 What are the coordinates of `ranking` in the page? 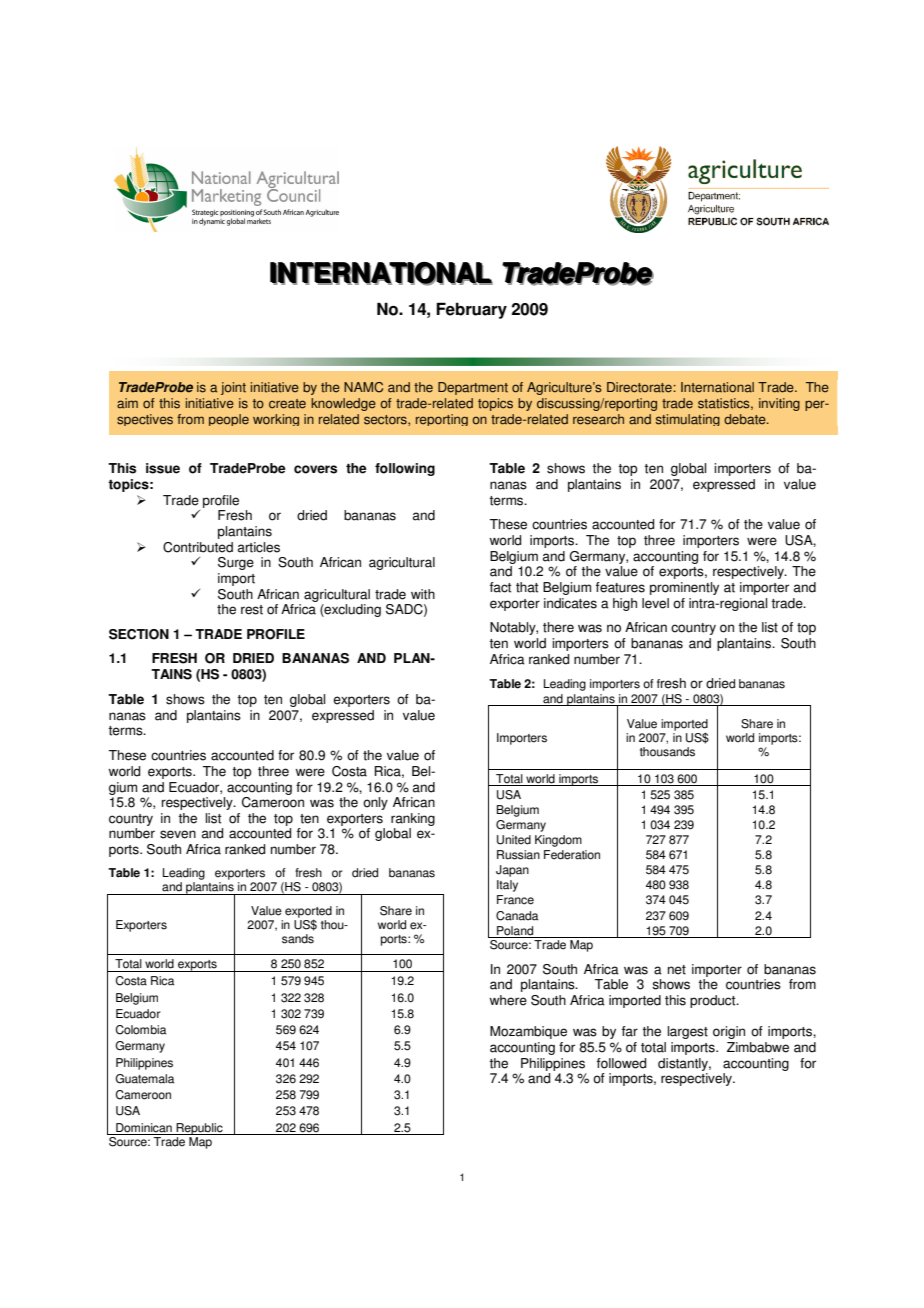 It's located at (413, 819).
